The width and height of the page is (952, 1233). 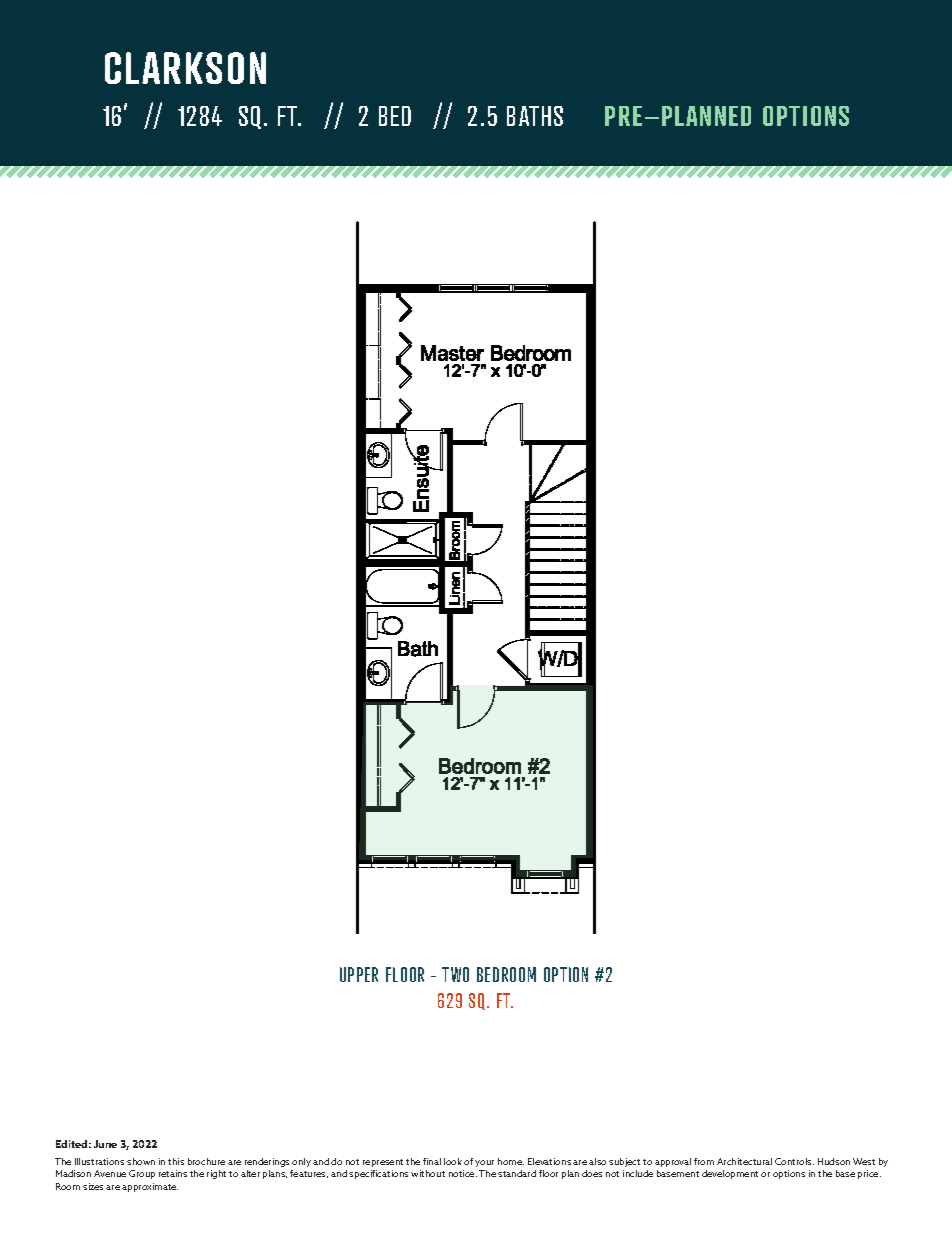 What do you see at coordinates (794, 1161) in the page?
I see `Controls` at bounding box center [794, 1161].
